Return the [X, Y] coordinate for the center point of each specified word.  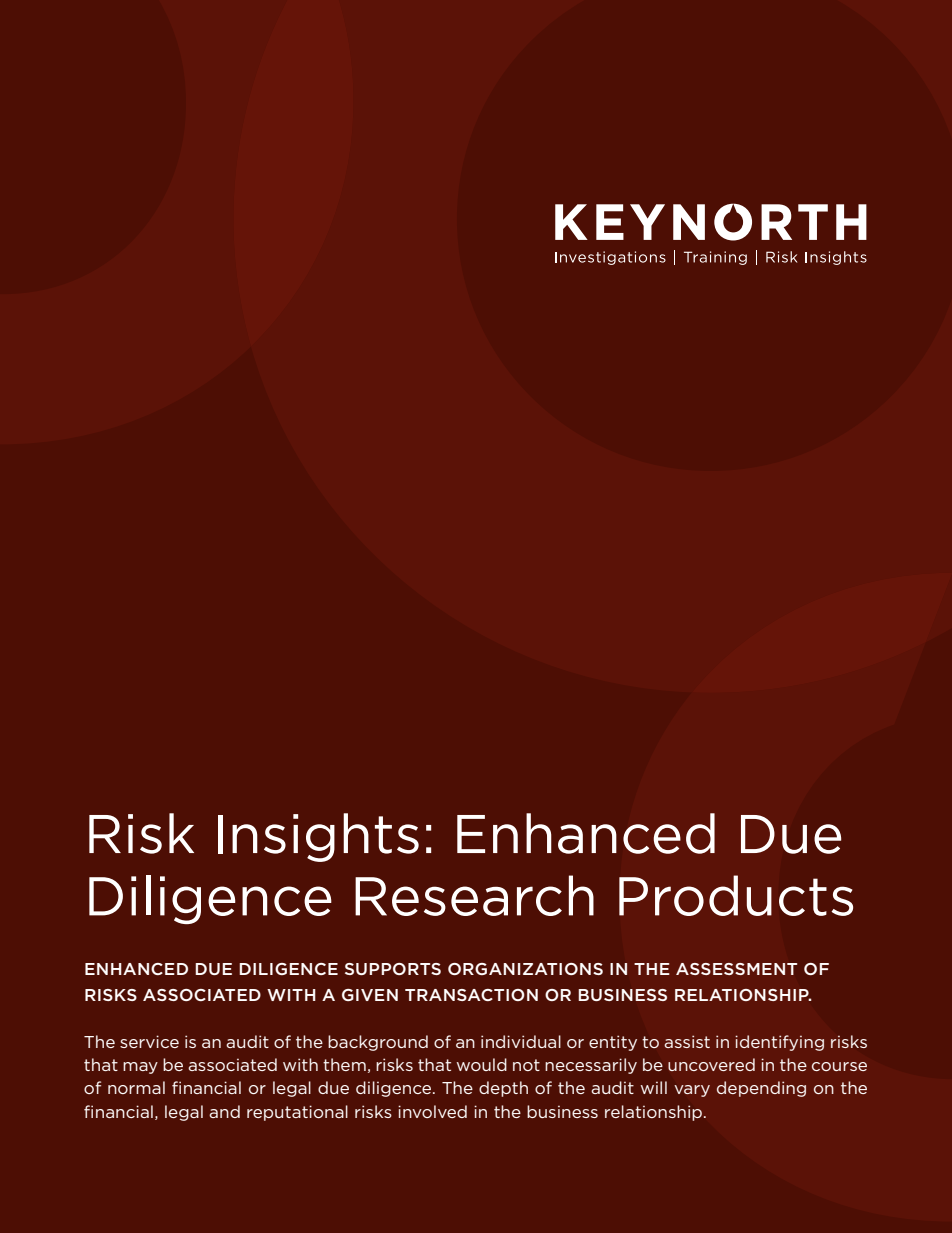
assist [687, 1041]
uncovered [711, 1064]
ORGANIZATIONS [525, 969]
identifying [779, 1043]
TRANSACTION [471, 995]
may [140, 1068]
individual [521, 1041]
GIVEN [370, 995]
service [149, 1041]
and [224, 1111]
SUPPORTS [393, 969]
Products [736, 895]
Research [474, 895]
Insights [318, 837]
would [482, 1064]
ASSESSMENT [736, 969]
